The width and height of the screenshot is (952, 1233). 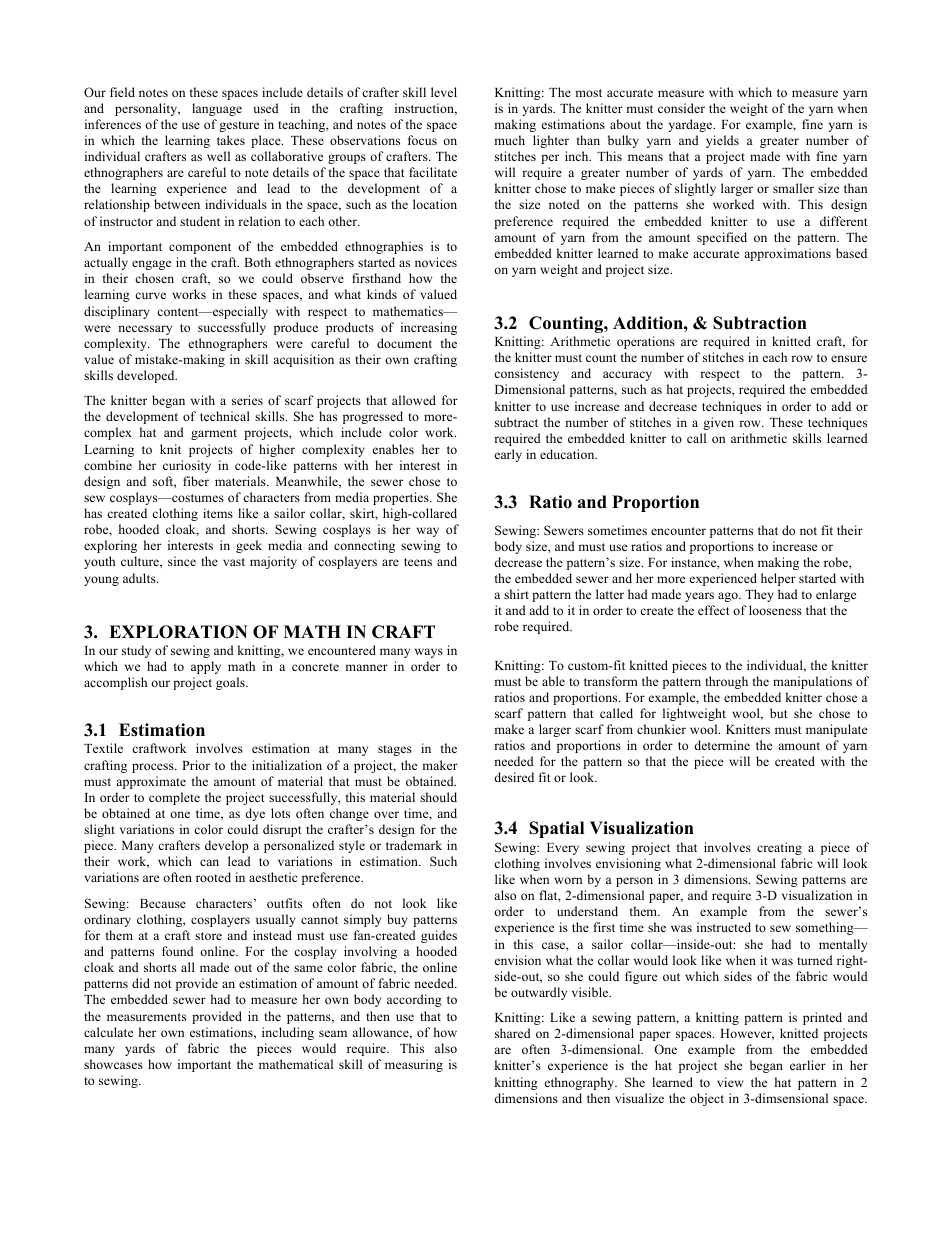 What do you see at coordinates (722, 745) in the screenshot?
I see `determine` at bounding box center [722, 745].
